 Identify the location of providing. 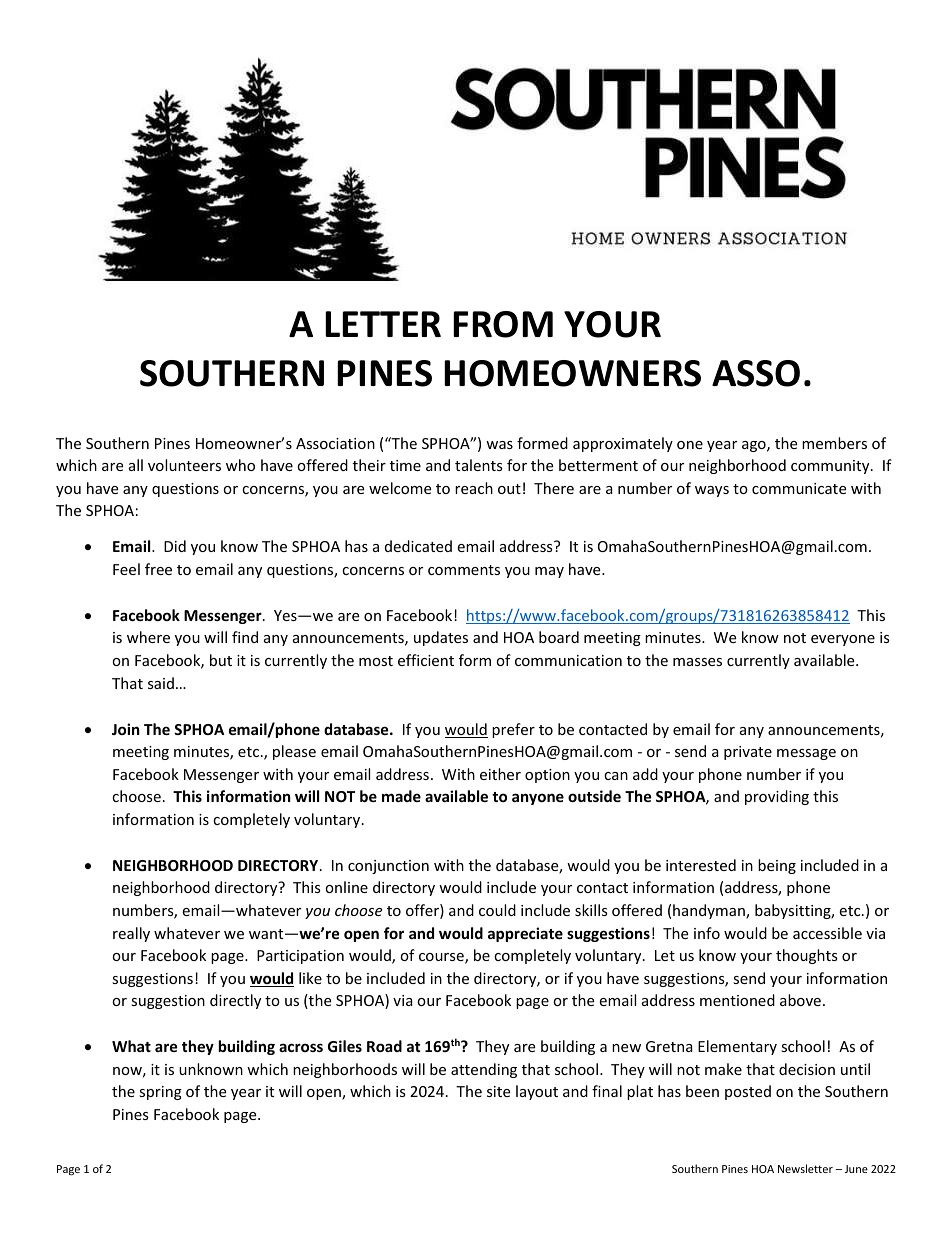
(777, 797).
